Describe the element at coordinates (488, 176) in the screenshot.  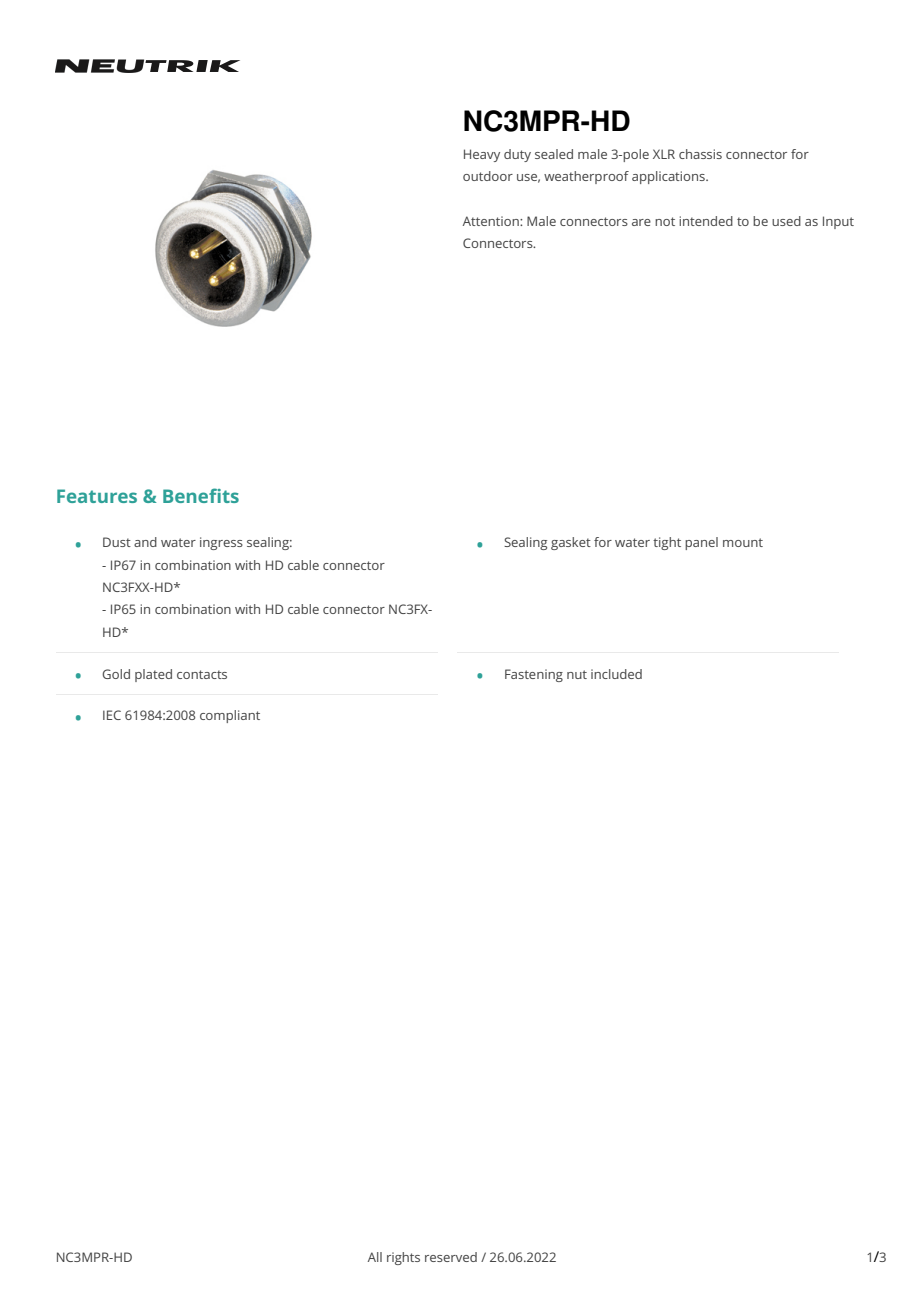
I see `outdoor` at that location.
